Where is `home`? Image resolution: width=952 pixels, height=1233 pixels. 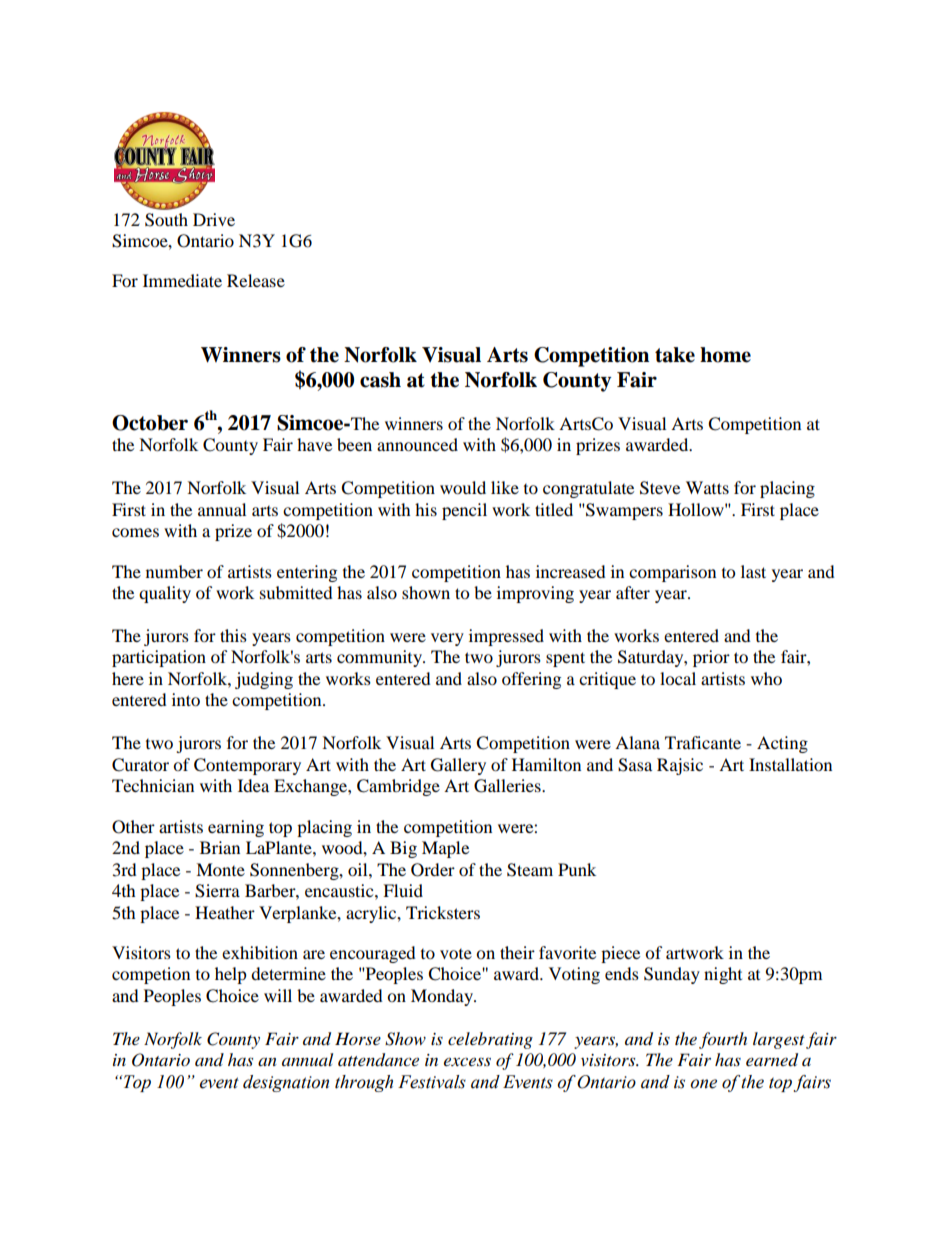 home is located at coordinates (725, 355).
